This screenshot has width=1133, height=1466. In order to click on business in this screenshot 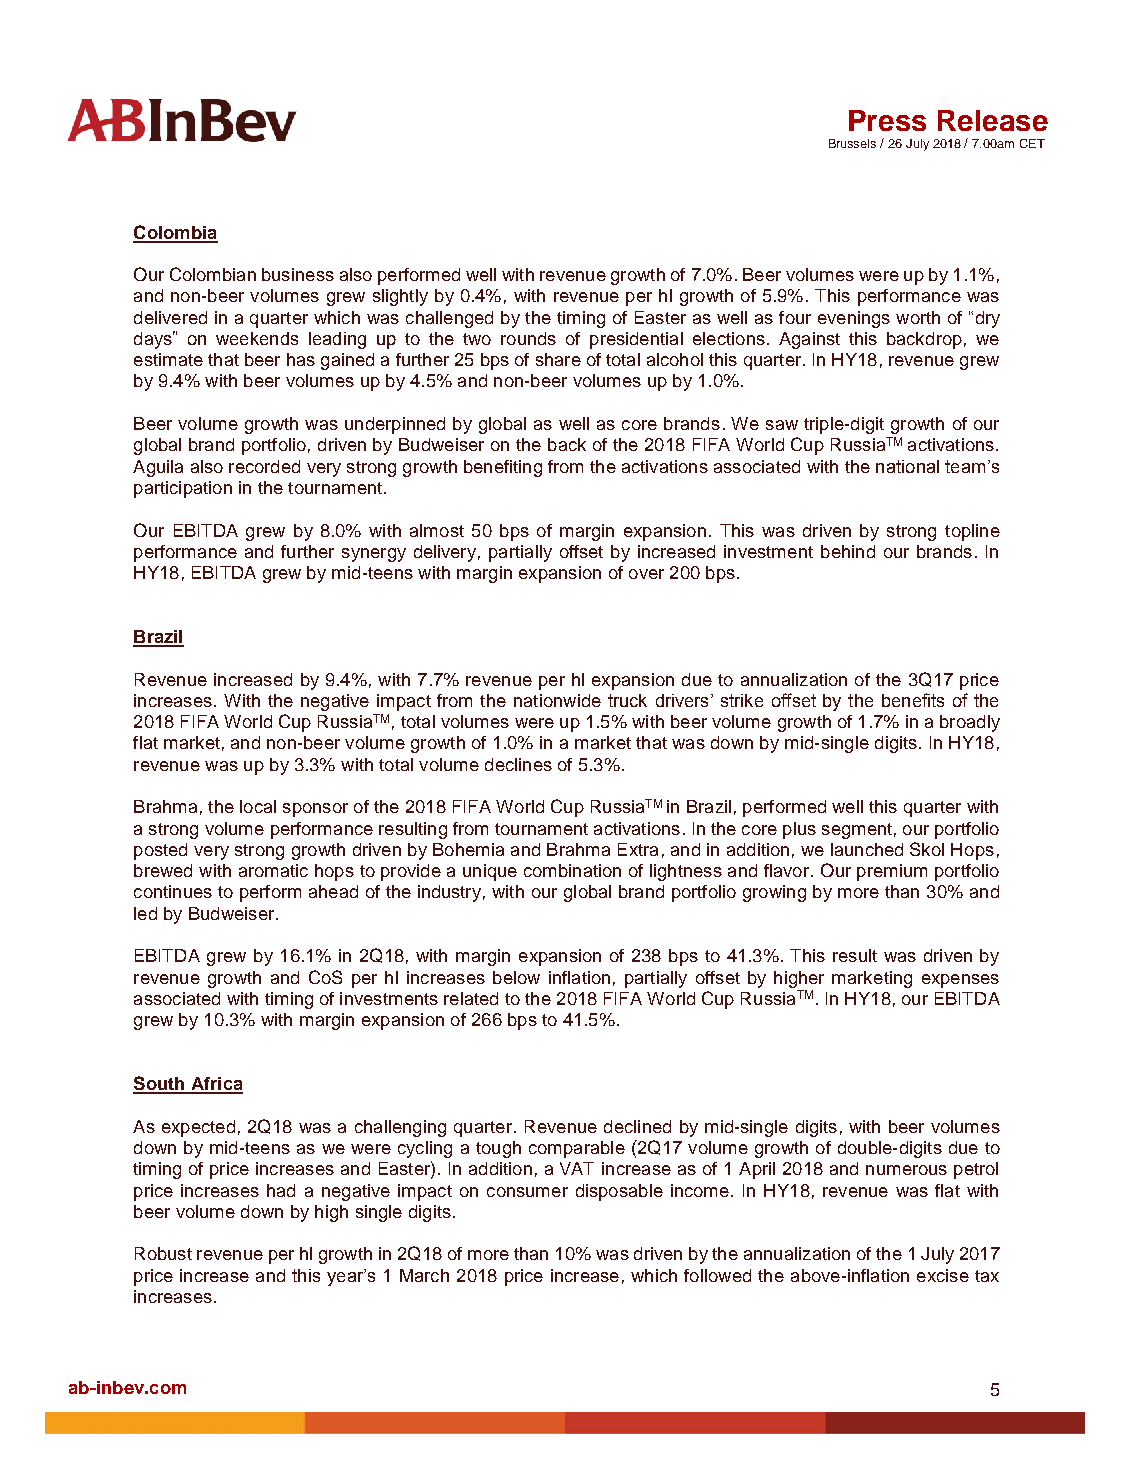, I will do `click(298, 274)`.
